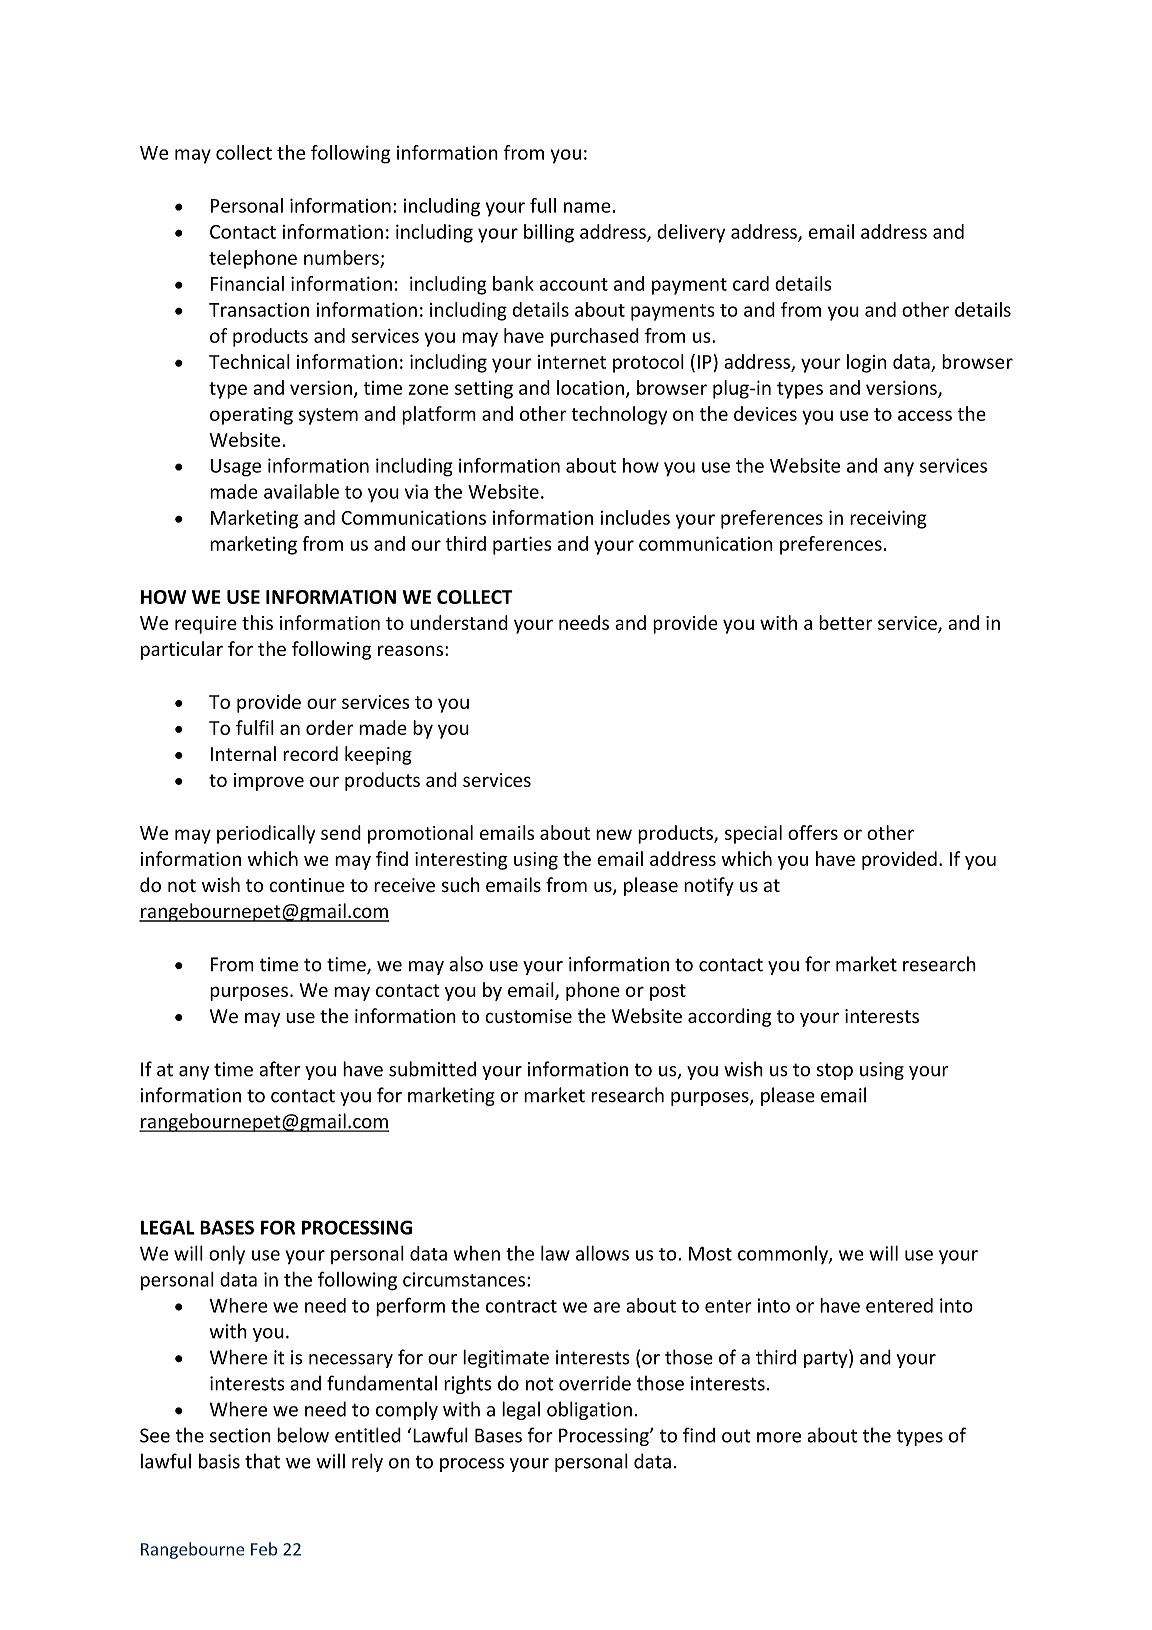  Describe the element at coordinates (846, 622) in the page. I see `better` at that location.
